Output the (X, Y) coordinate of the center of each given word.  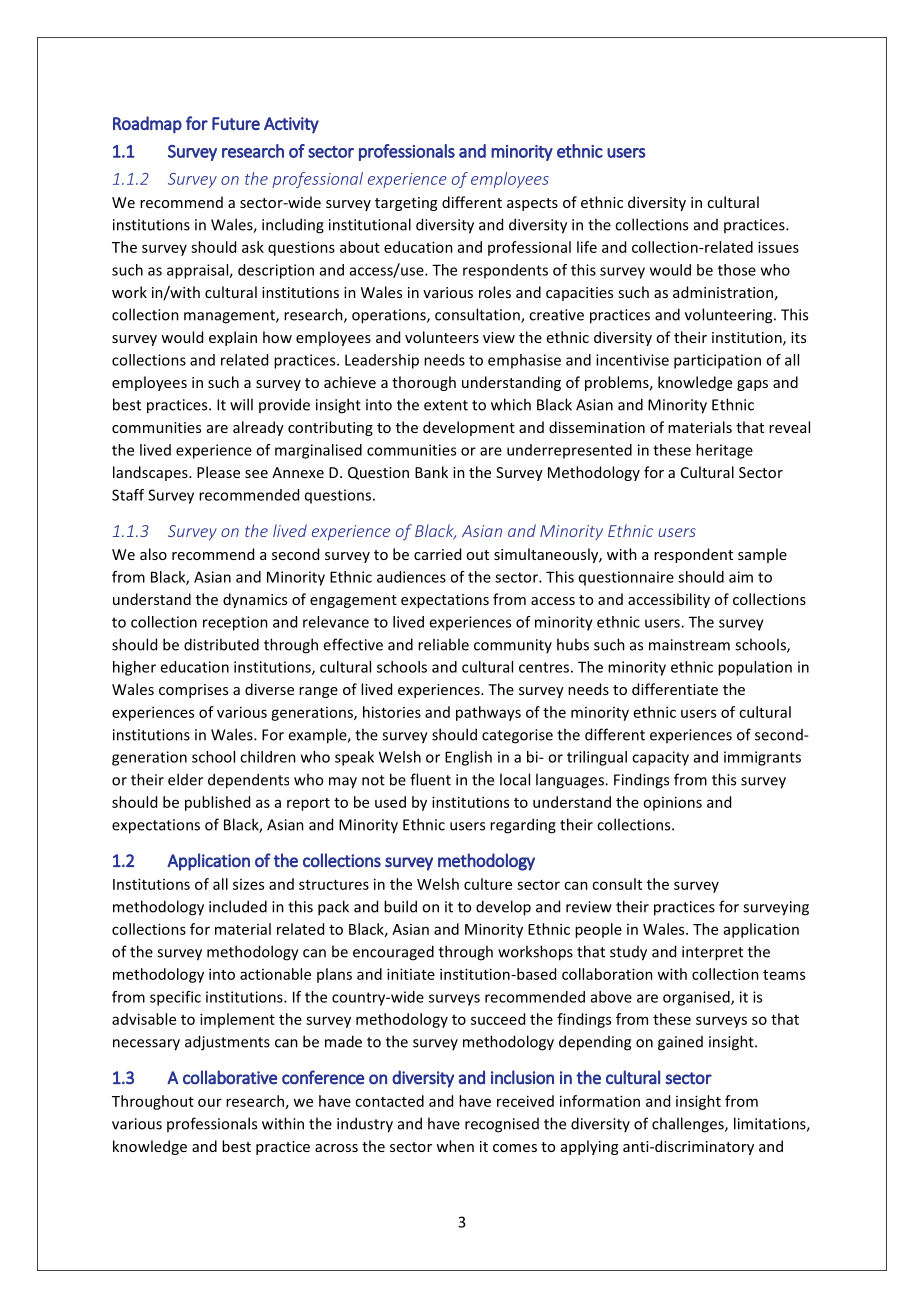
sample (762, 555)
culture (488, 884)
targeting (406, 204)
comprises (193, 691)
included (238, 906)
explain (233, 338)
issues (778, 247)
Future (236, 123)
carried (437, 554)
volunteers (442, 337)
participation (717, 361)
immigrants (762, 758)
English (468, 758)
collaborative (230, 1077)
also (153, 554)
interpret (712, 953)
